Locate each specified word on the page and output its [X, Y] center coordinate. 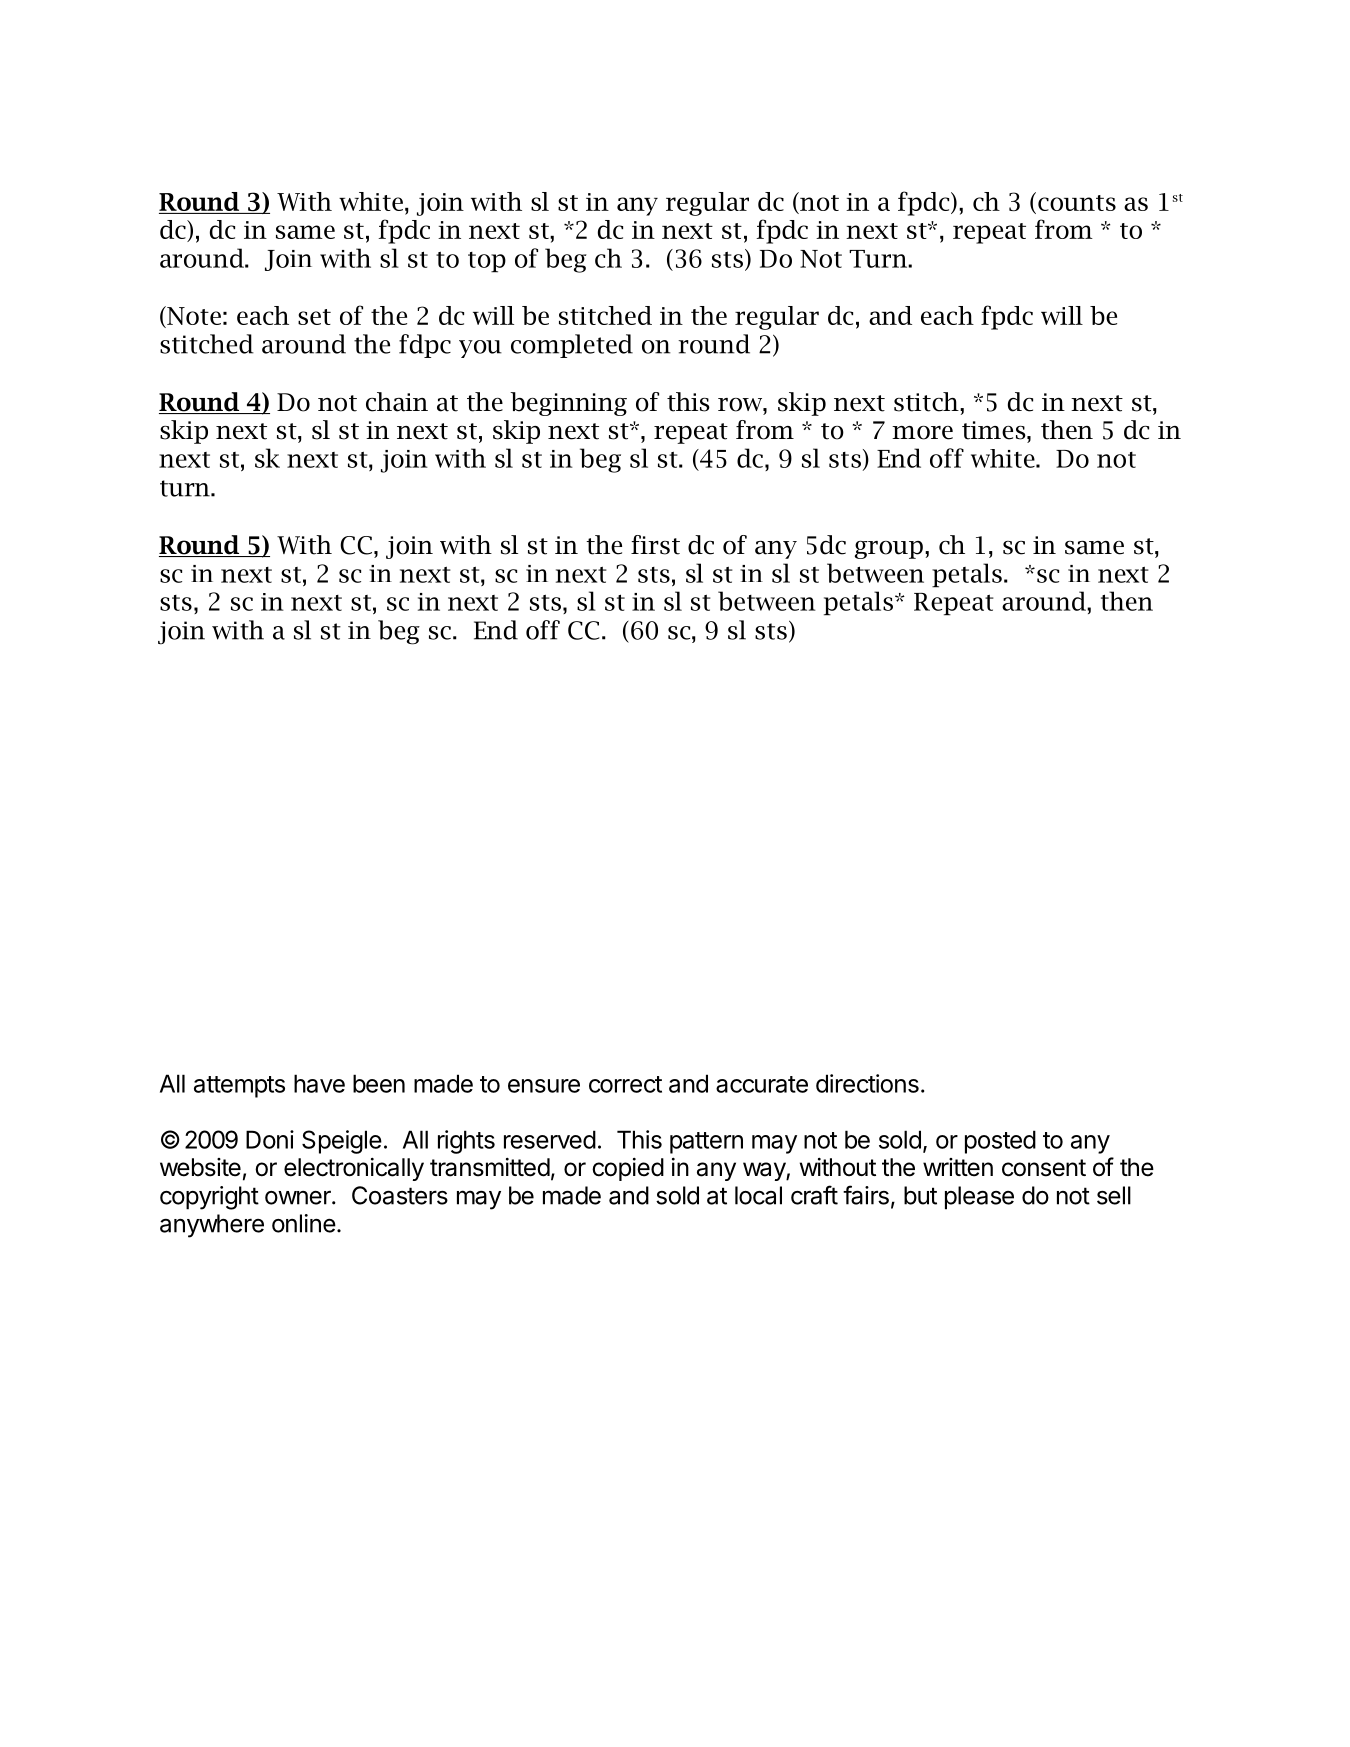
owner [299, 1198]
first [655, 545]
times [995, 430]
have [319, 1083]
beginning [568, 404]
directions [867, 1083]
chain [397, 402]
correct [625, 1084]
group [889, 550]
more [922, 433]
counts [1077, 203]
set [314, 317]
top [487, 262]
